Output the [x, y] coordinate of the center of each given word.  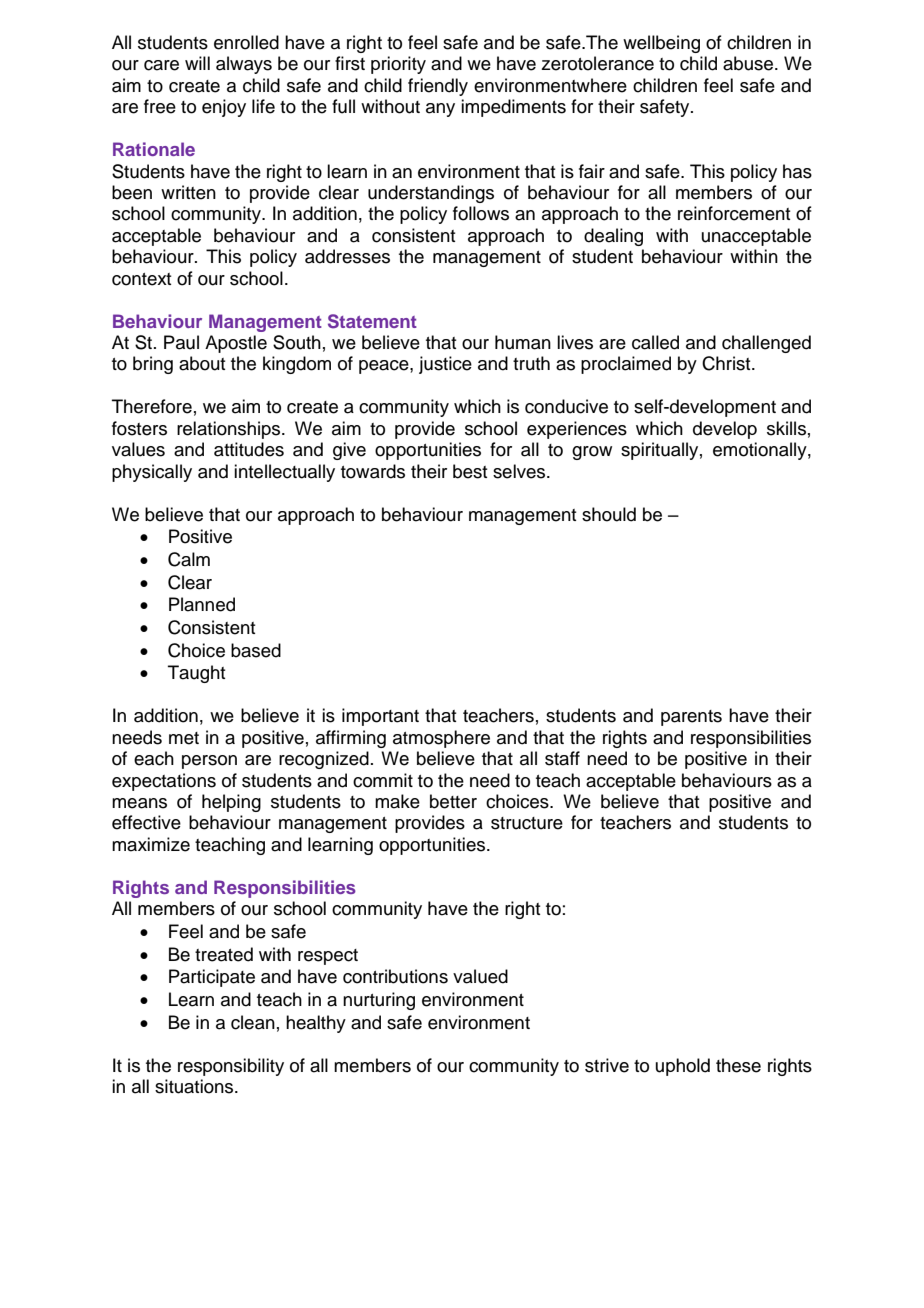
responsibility [231, 1067]
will [197, 63]
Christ [727, 363]
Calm [189, 559]
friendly [438, 87]
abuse [749, 63]
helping [231, 803]
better [453, 801]
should [609, 514]
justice [445, 365]
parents [691, 718]
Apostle [236, 344]
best [470, 471]
